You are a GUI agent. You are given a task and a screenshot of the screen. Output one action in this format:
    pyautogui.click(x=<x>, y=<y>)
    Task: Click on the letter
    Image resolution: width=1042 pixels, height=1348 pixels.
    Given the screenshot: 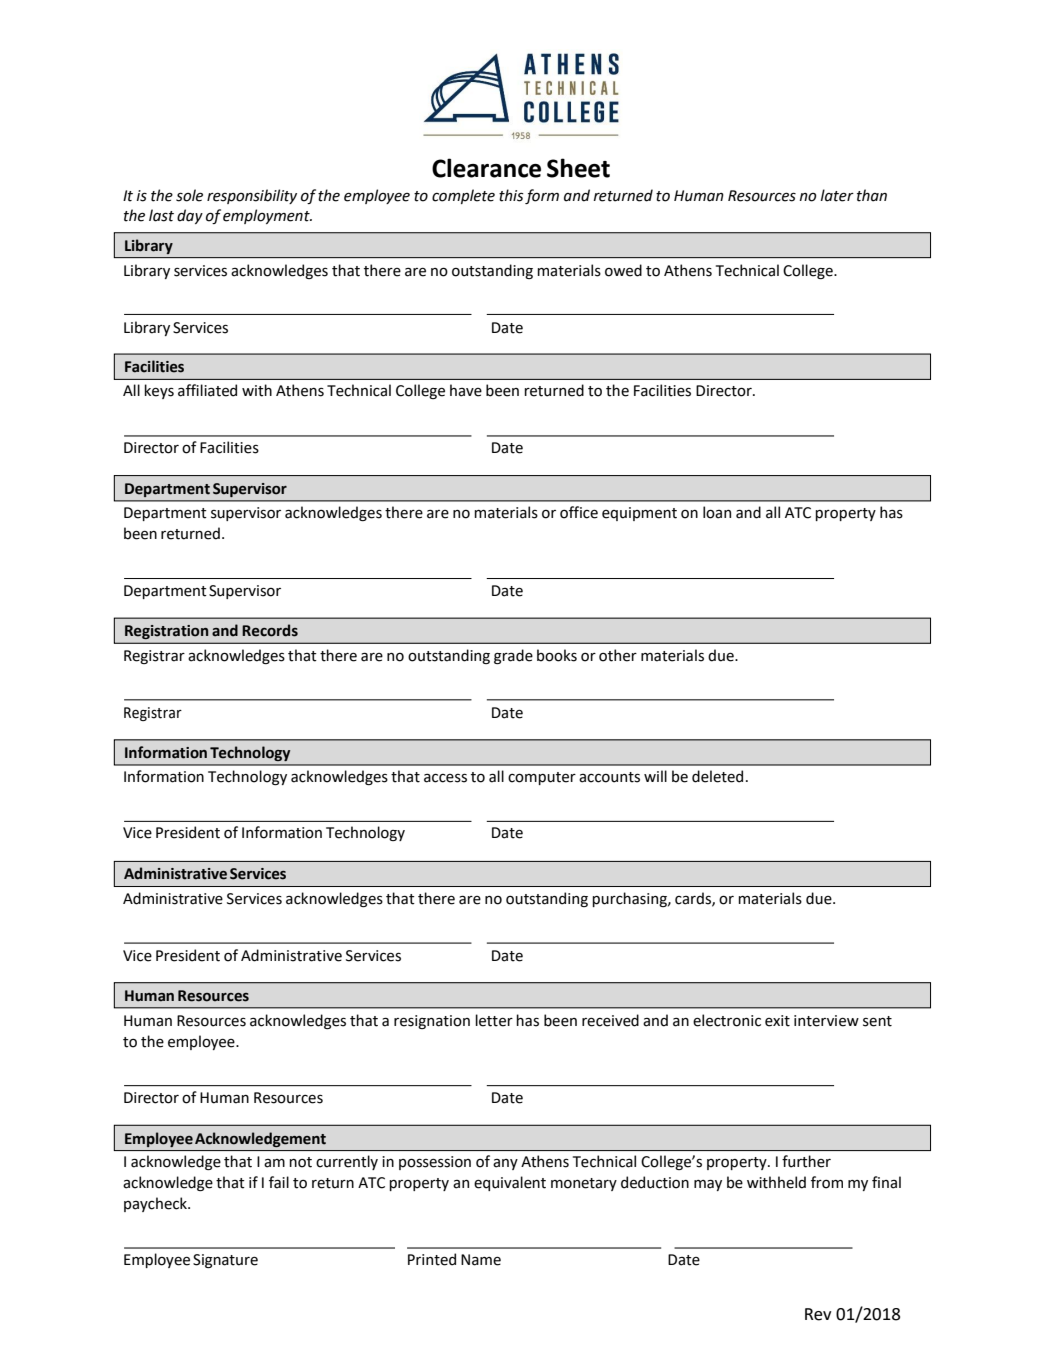 What is the action you would take?
    pyautogui.click(x=494, y=1020)
